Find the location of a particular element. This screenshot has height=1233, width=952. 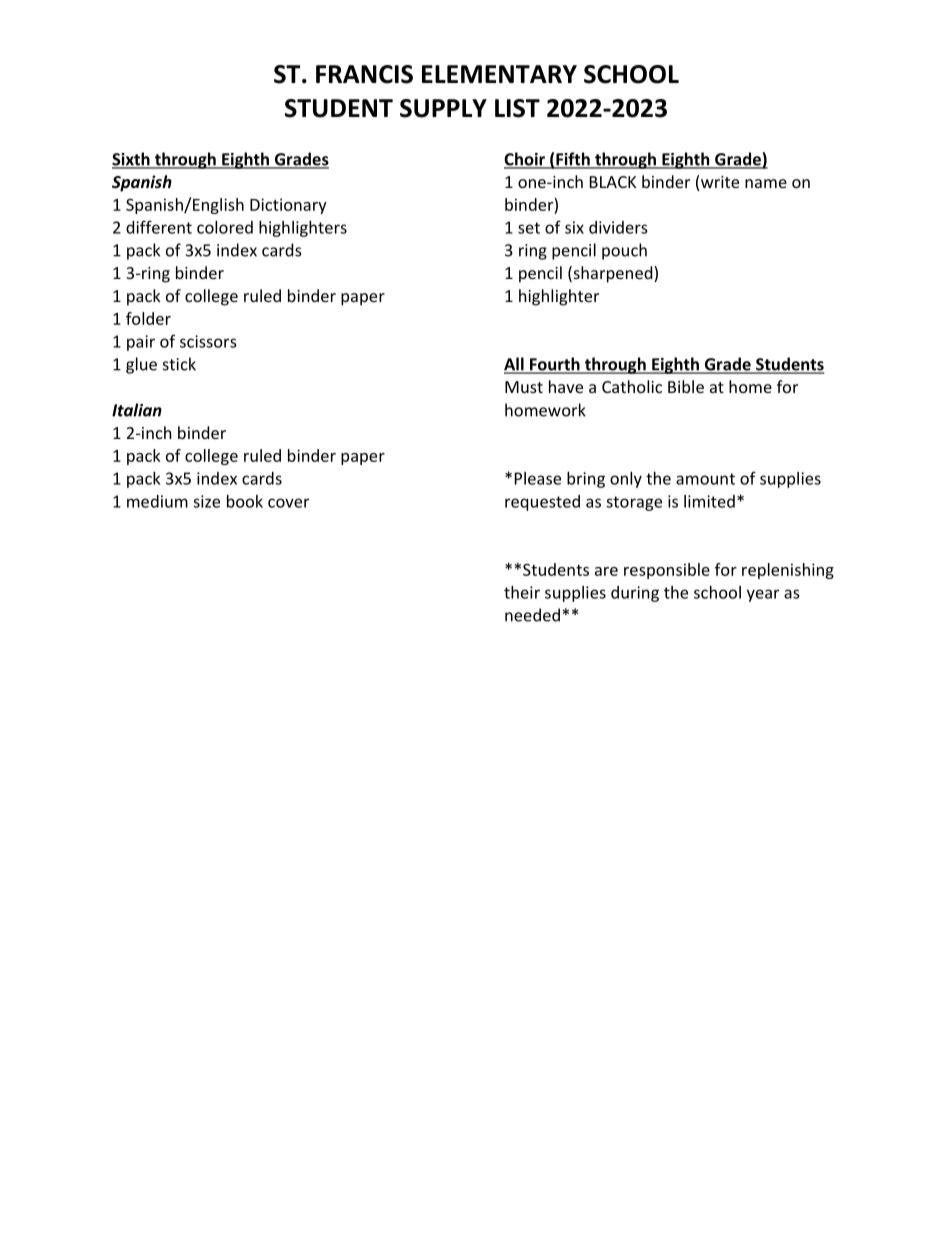

their is located at coordinates (522, 592).
